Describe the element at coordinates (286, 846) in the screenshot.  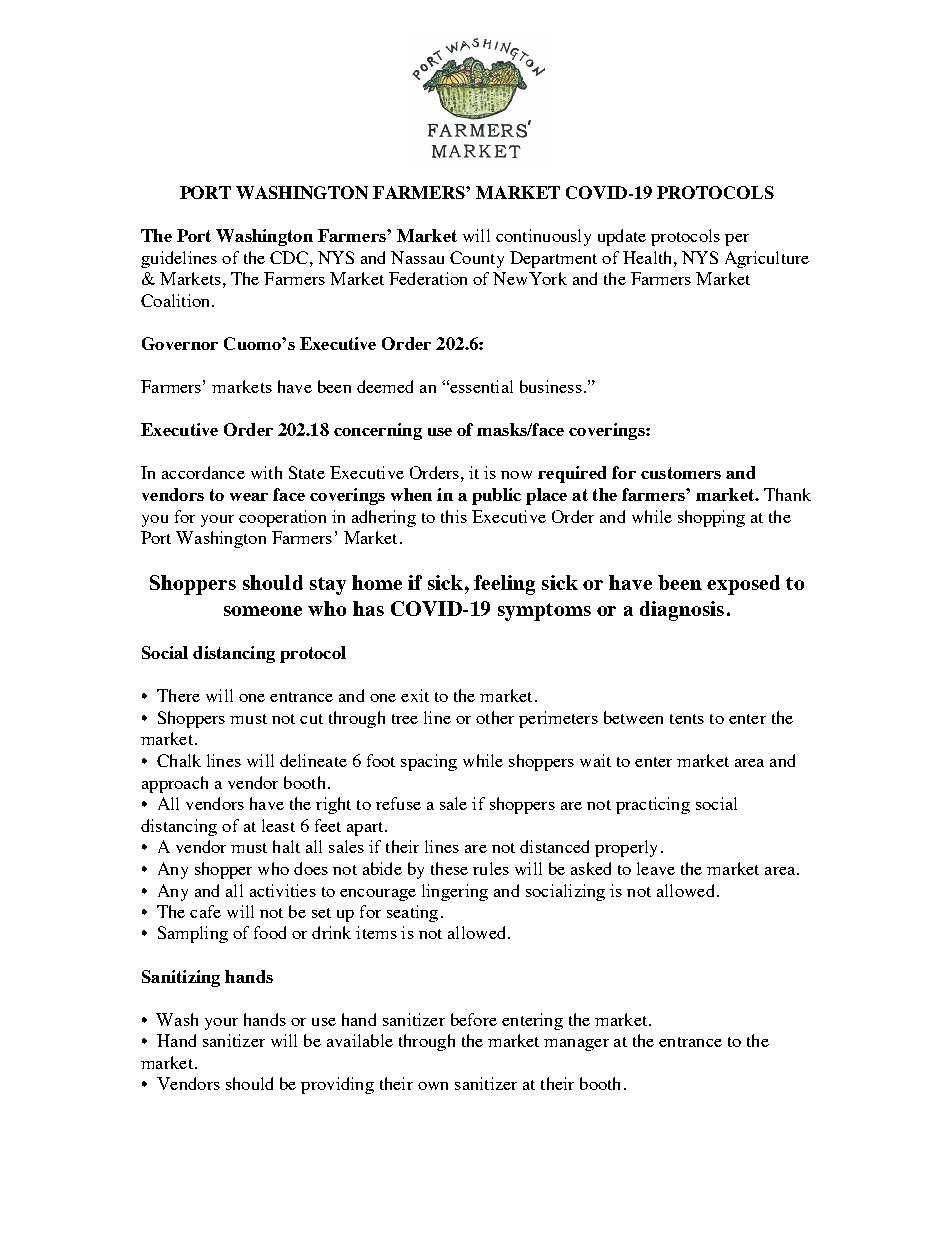
I see `halt` at that location.
